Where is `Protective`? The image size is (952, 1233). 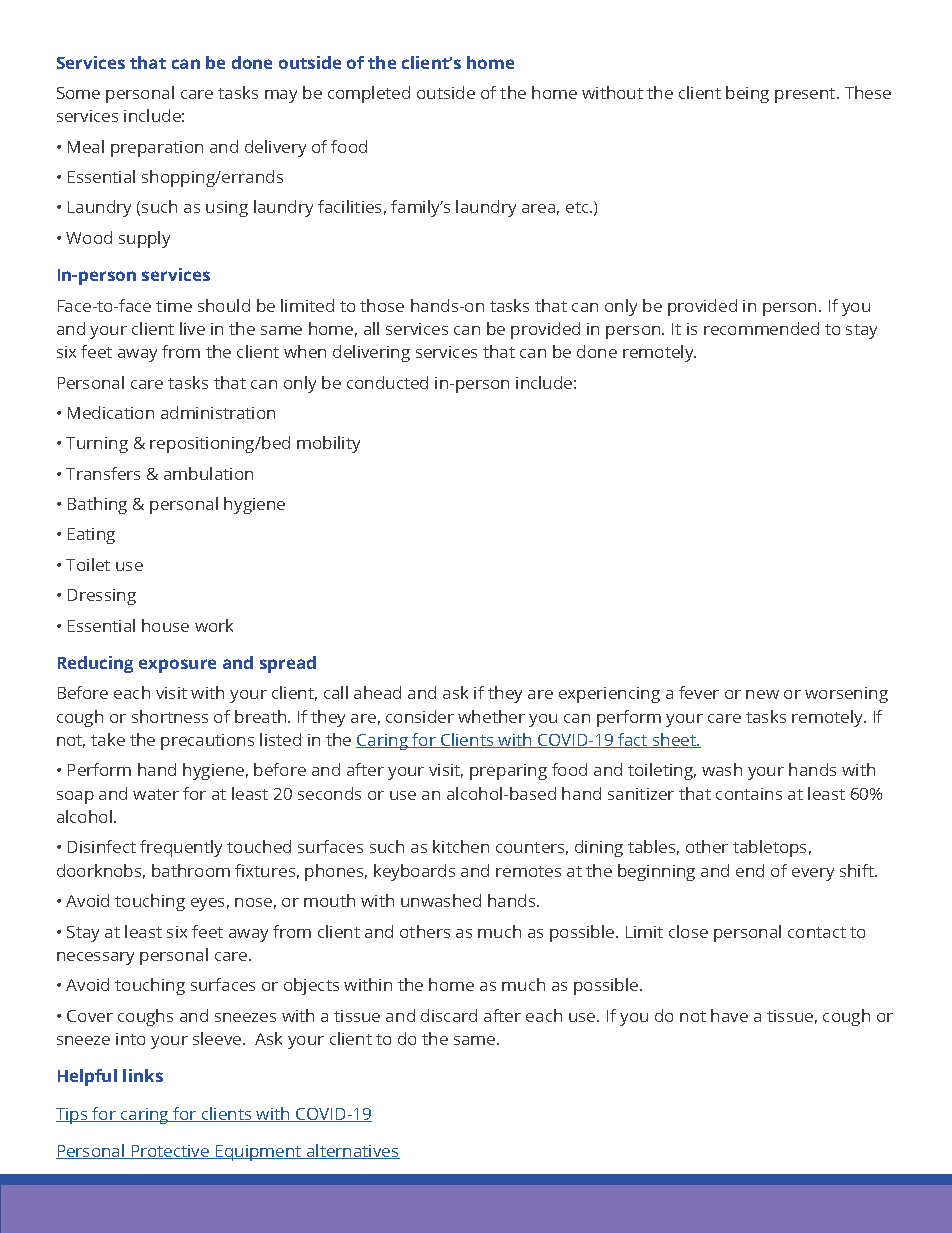
Protective is located at coordinates (170, 1152).
